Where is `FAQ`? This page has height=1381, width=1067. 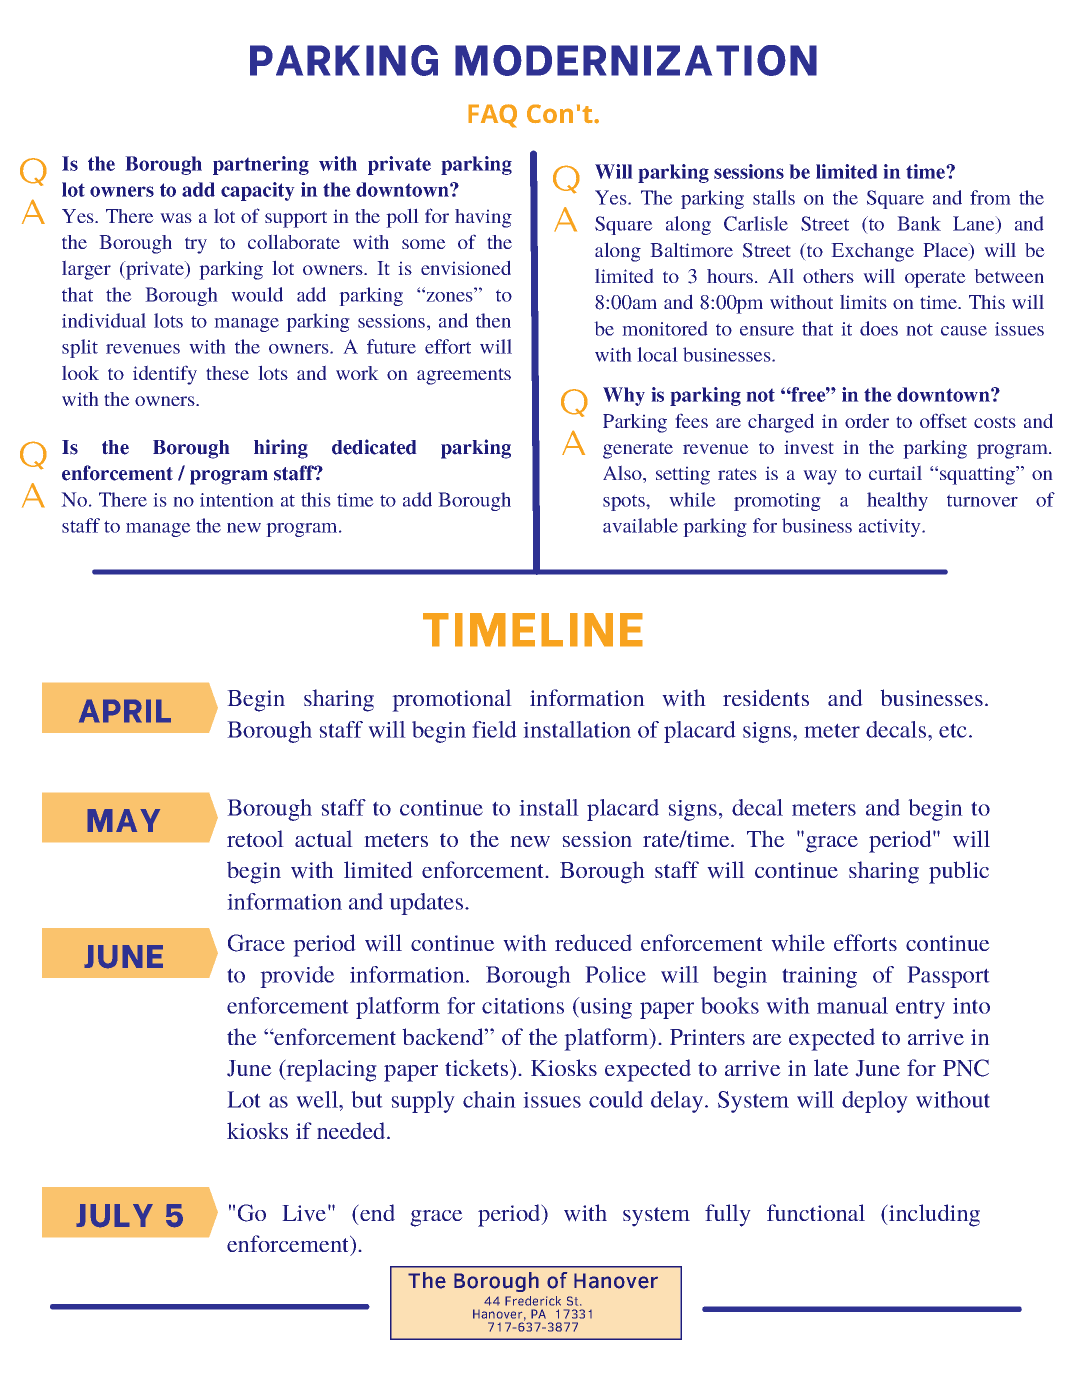
FAQ is located at coordinates (492, 116).
